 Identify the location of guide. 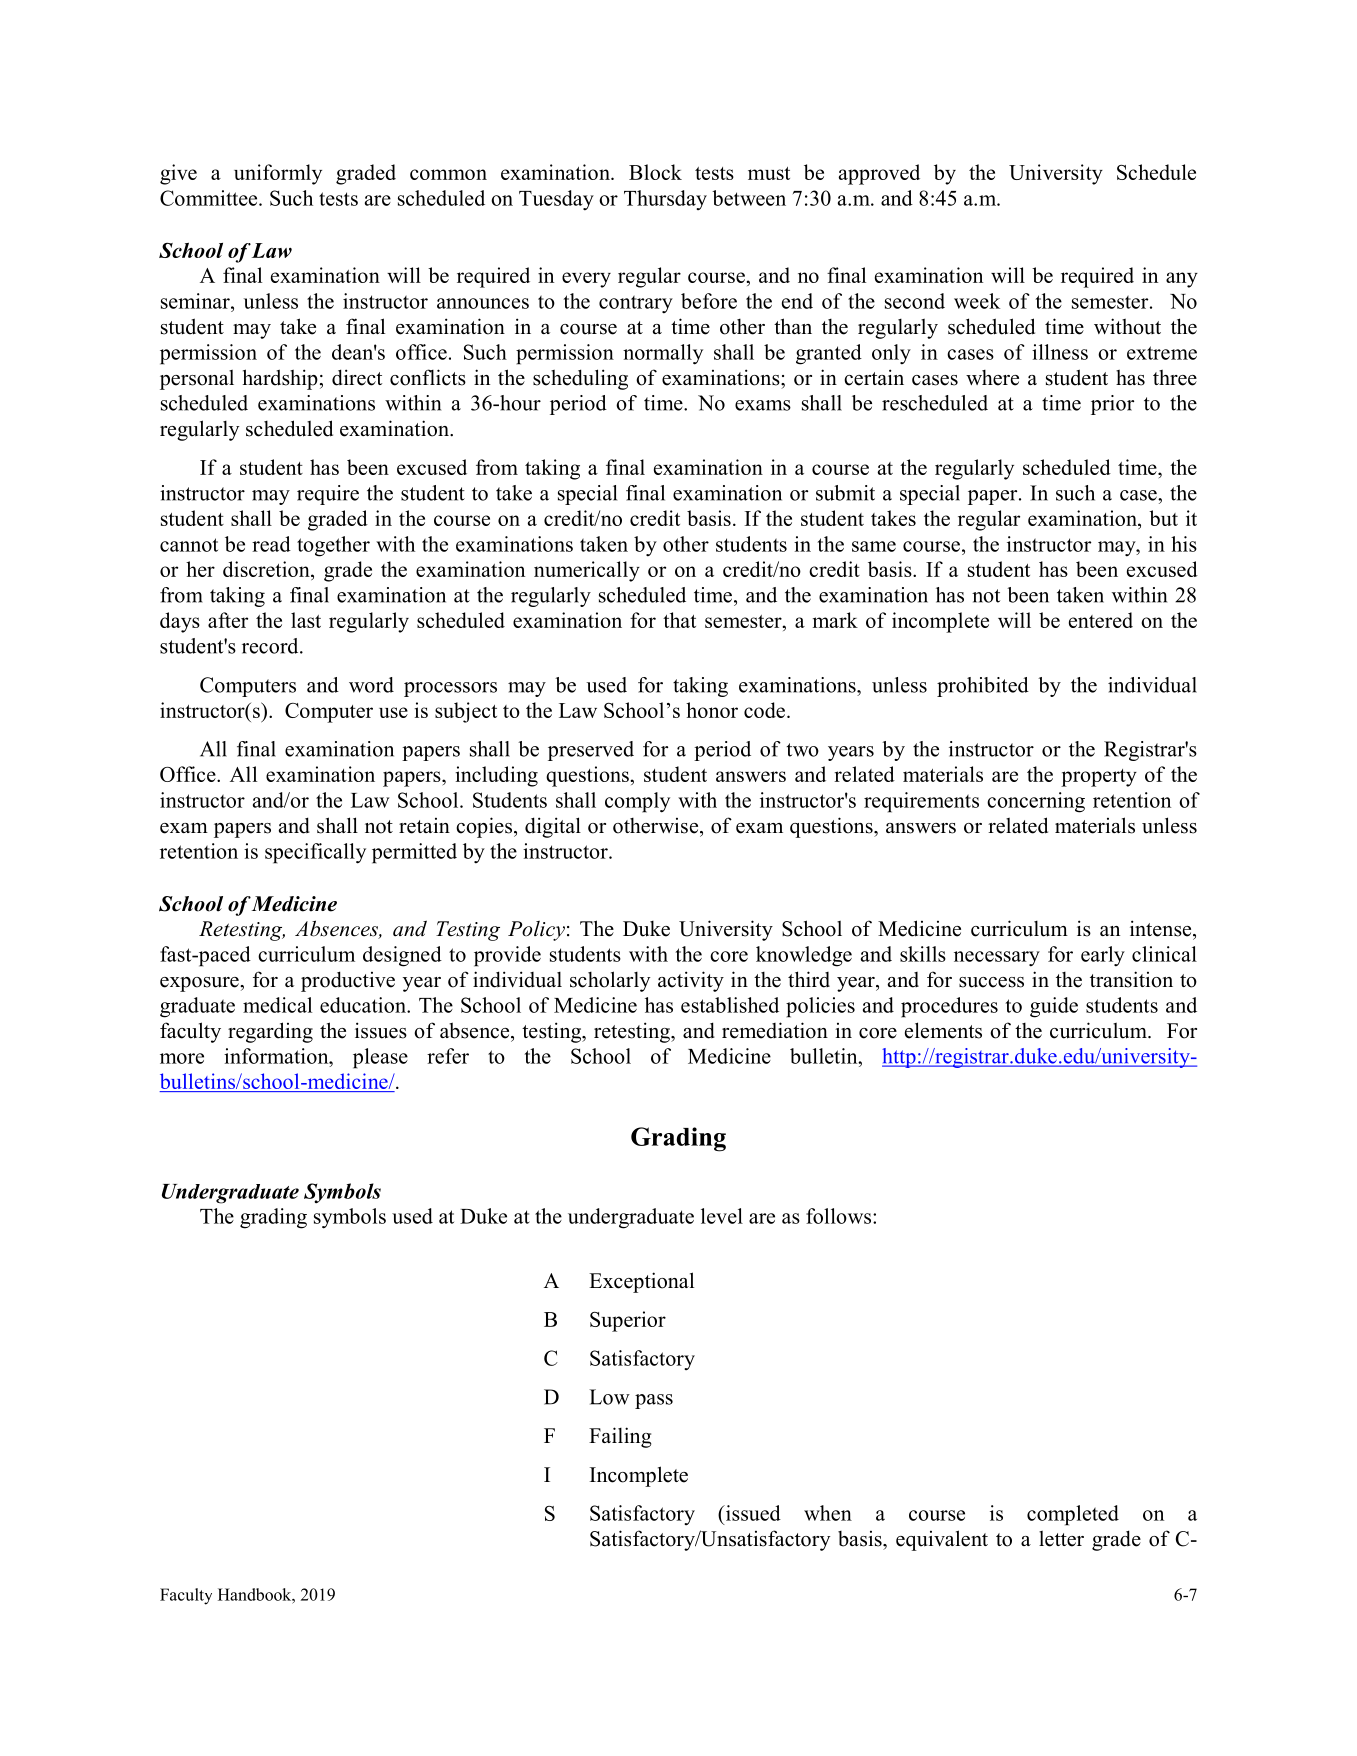
(1054, 1007).
